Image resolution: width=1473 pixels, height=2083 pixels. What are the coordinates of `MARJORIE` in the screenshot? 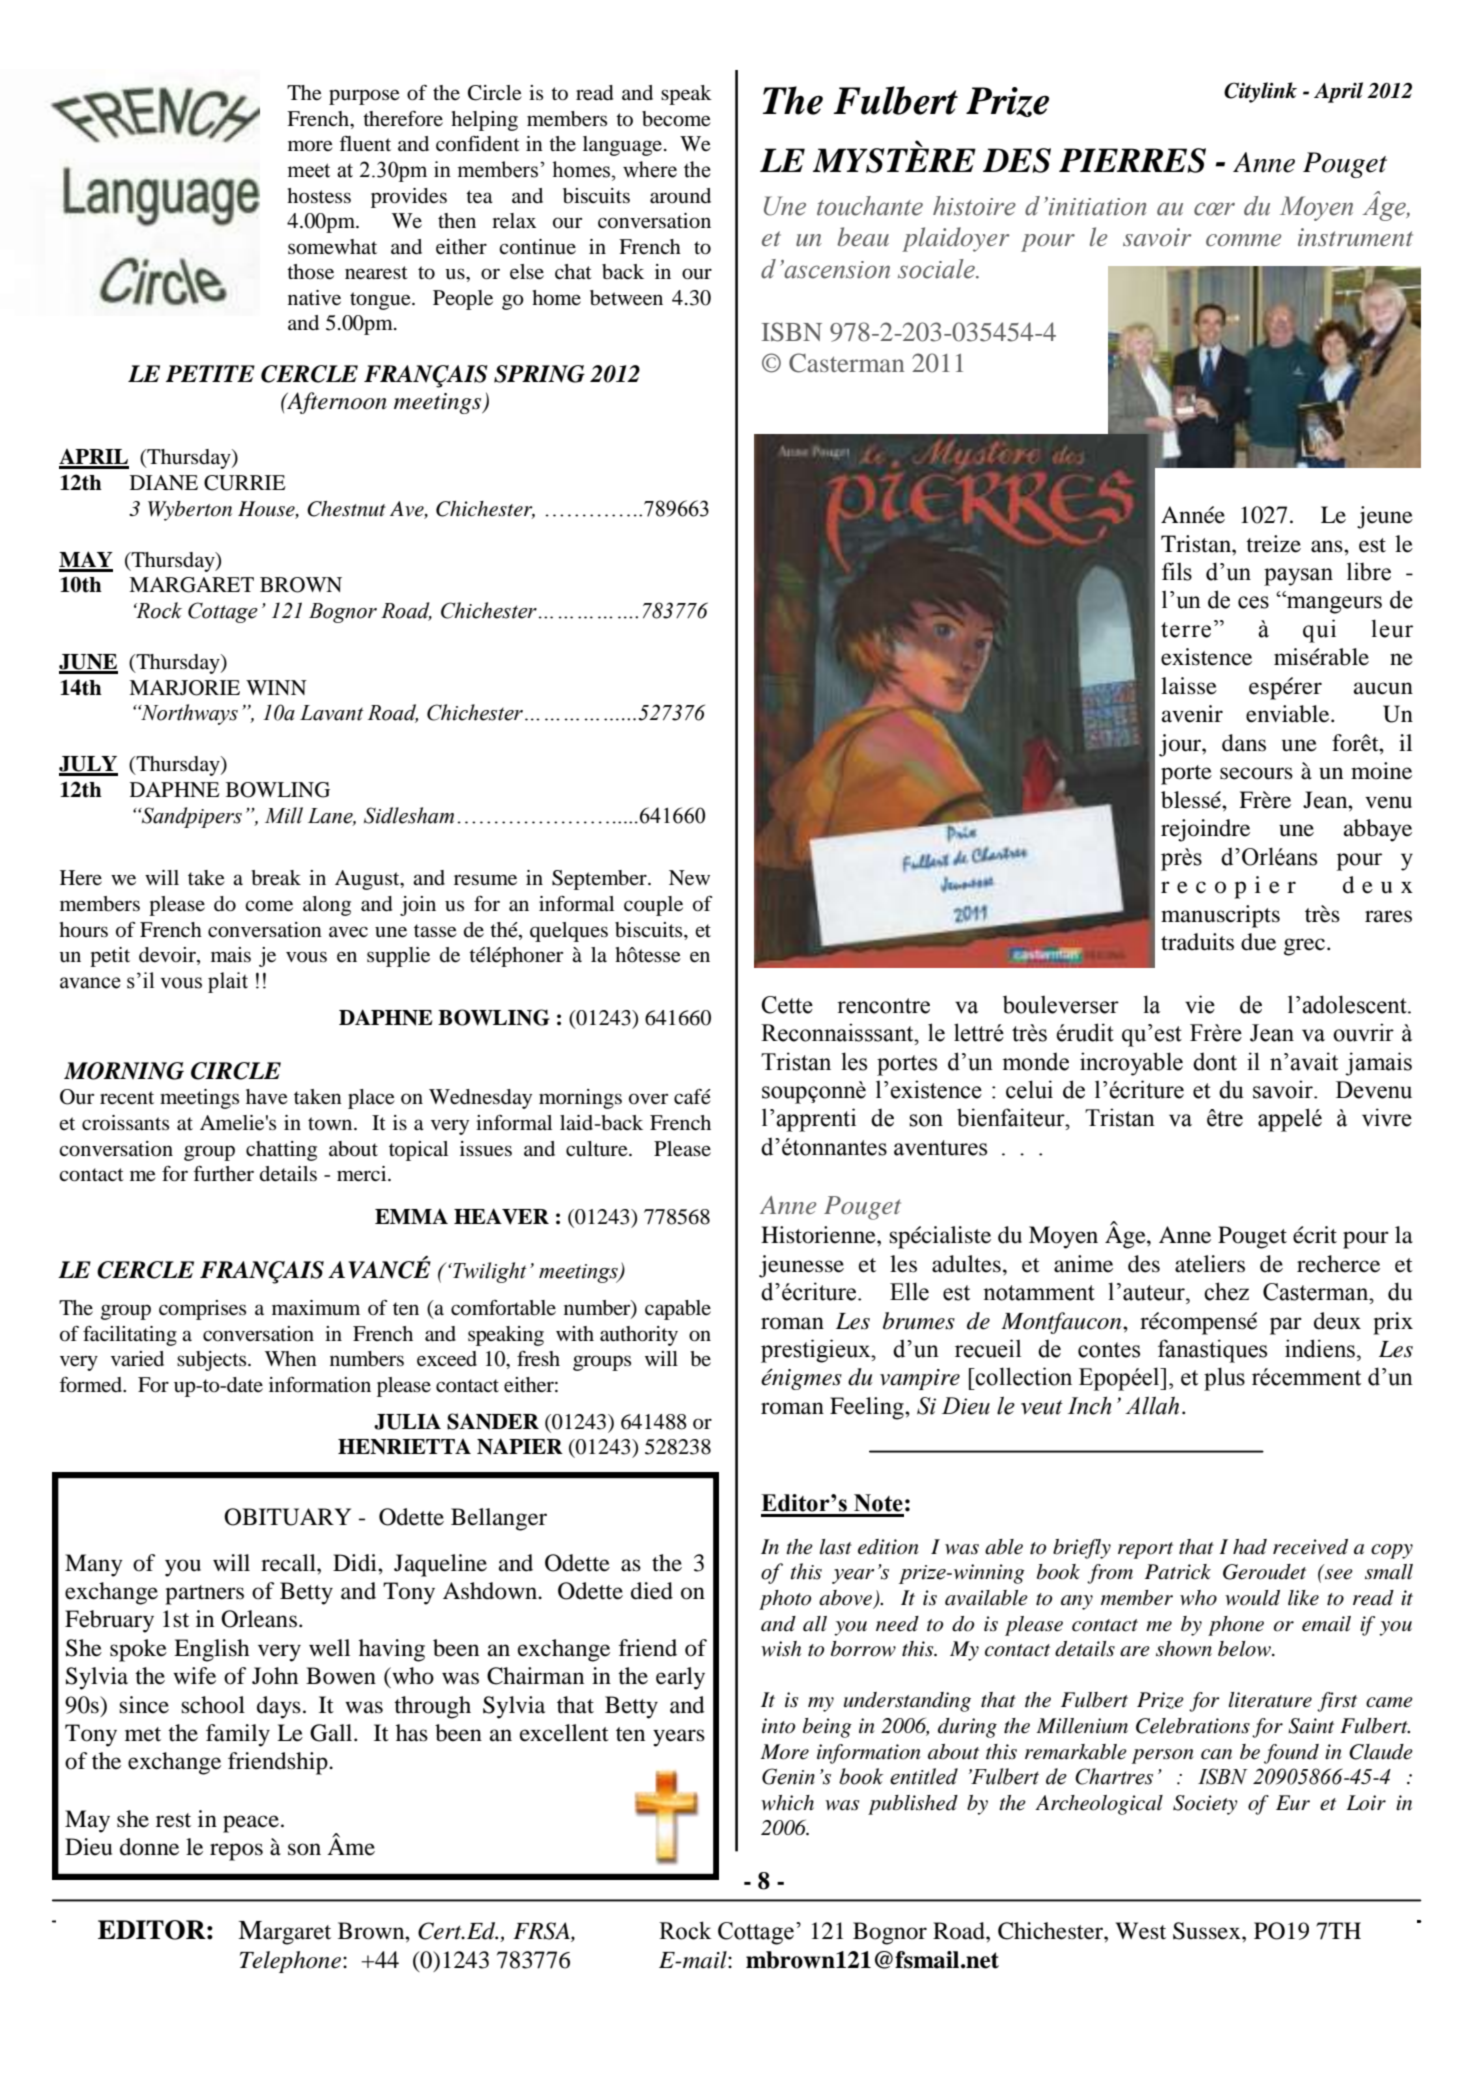 It's located at (184, 688).
